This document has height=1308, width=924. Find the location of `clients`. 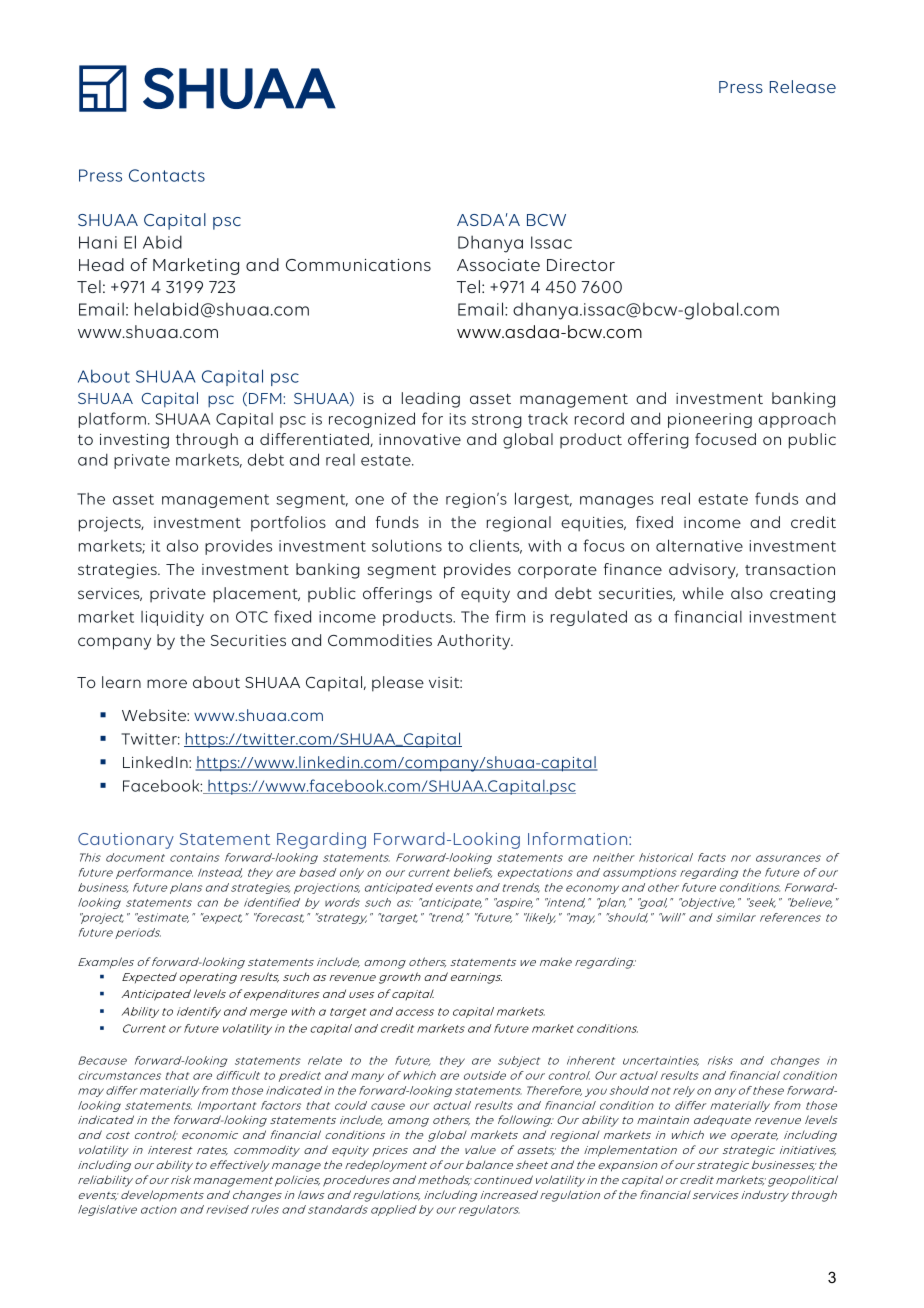

clients is located at coordinates (496, 546).
